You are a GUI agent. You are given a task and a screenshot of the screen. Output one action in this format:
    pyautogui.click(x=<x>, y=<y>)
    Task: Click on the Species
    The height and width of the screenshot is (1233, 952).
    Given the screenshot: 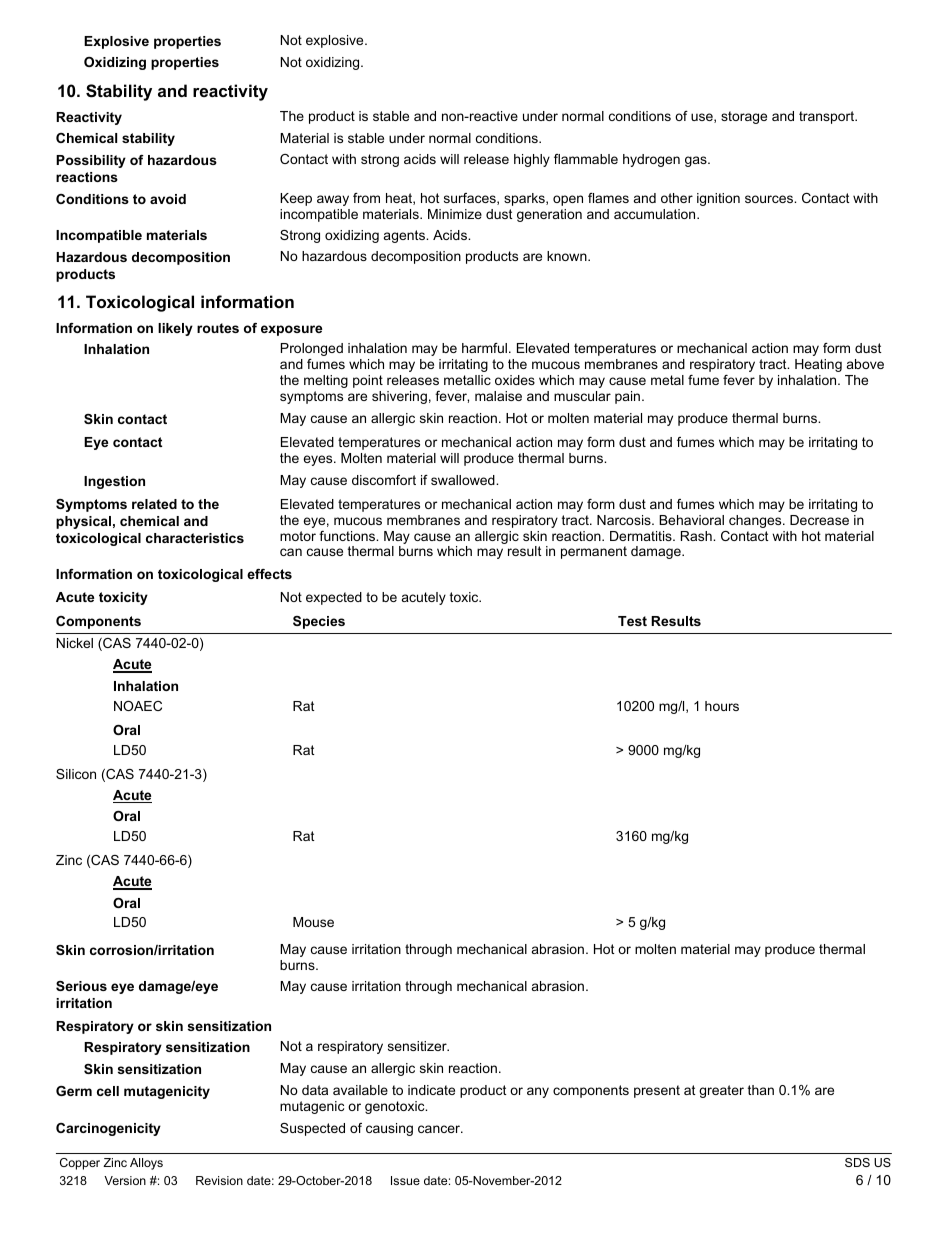 What is the action you would take?
    pyautogui.click(x=319, y=622)
